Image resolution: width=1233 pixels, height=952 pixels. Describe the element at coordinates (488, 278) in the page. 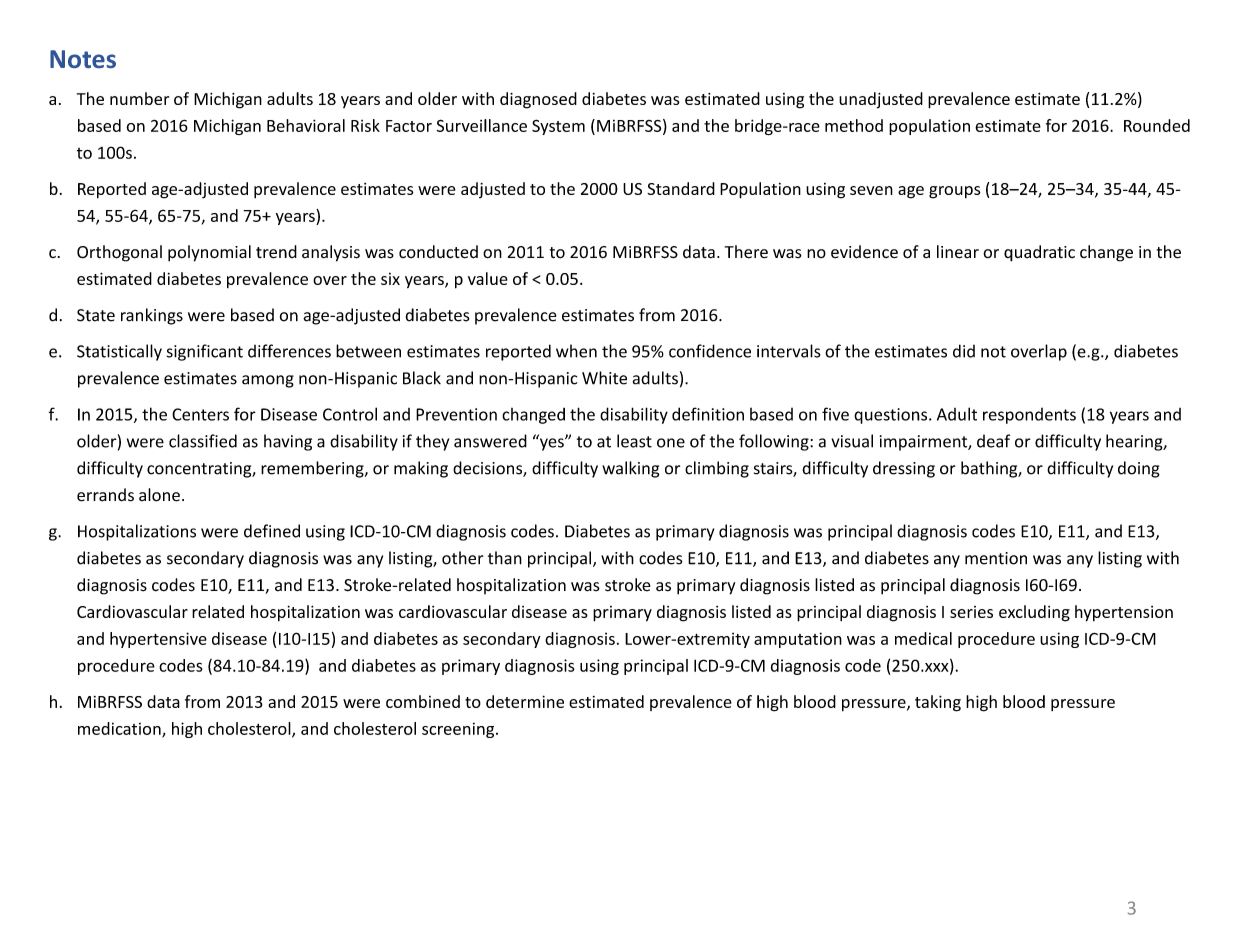

I see `value` at that location.
